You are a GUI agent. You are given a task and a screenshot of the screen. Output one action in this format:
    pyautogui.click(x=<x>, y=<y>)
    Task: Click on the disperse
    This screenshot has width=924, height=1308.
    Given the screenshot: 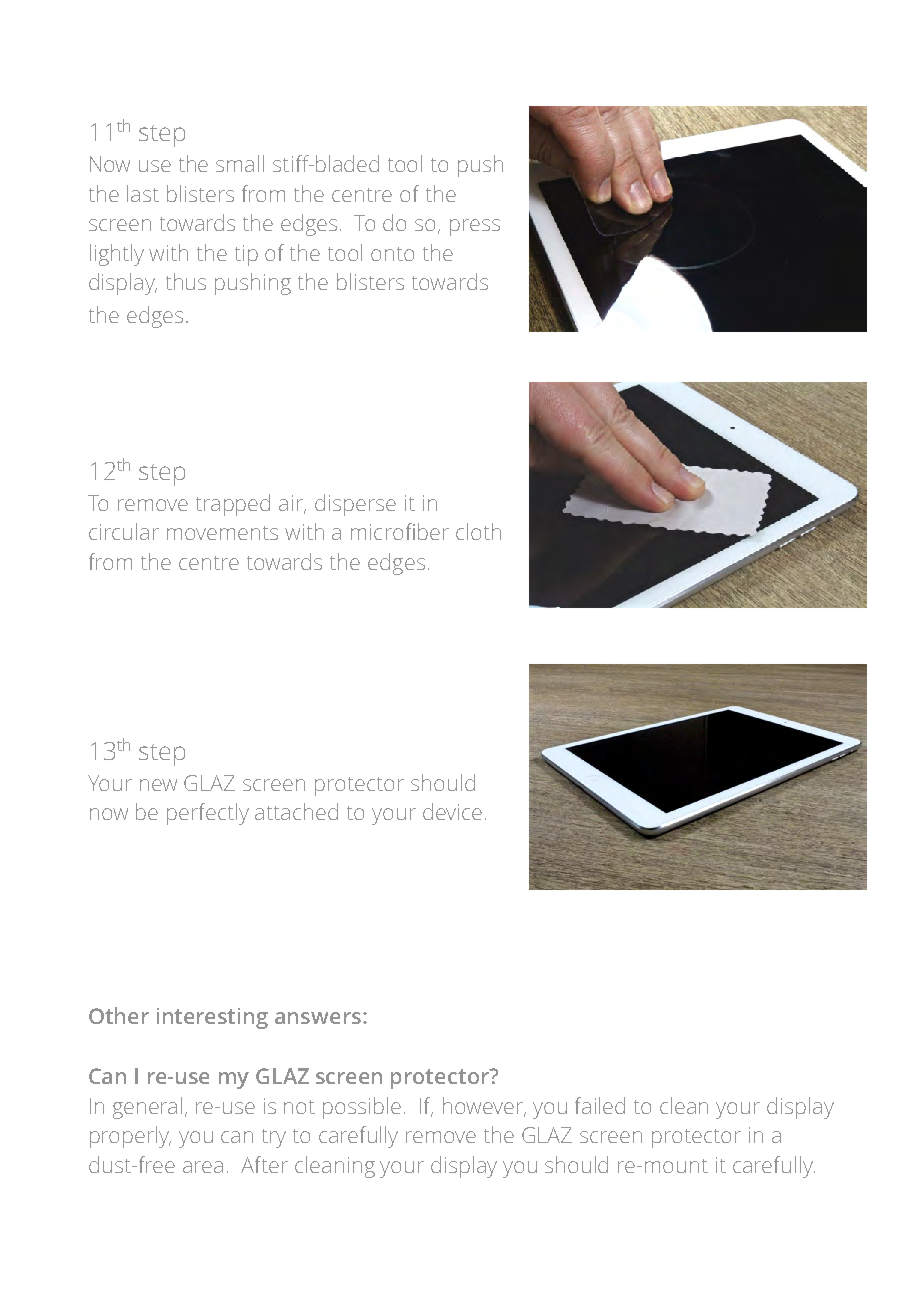 What is the action you would take?
    pyautogui.click(x=355, y=505)
